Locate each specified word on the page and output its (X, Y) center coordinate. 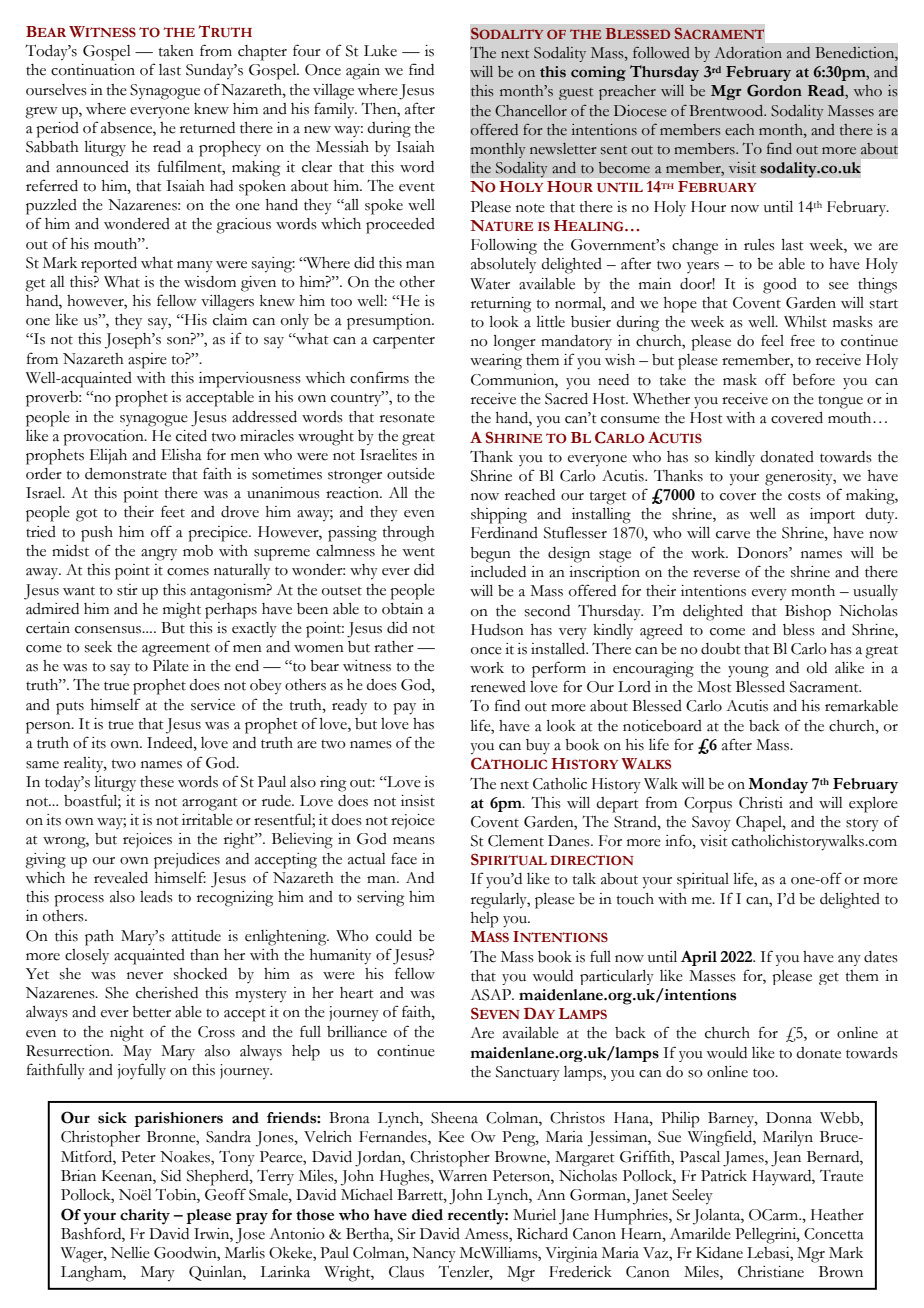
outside (411, 474)
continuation (93, 70)
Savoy (711, 824)
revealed (121, 878)
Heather (837, 1215)
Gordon (774, 90)
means (414, 841)
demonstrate (126, 474)
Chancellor (531, 111)
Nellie (130, 1253)
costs (804, 496)
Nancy (434, 1255)
